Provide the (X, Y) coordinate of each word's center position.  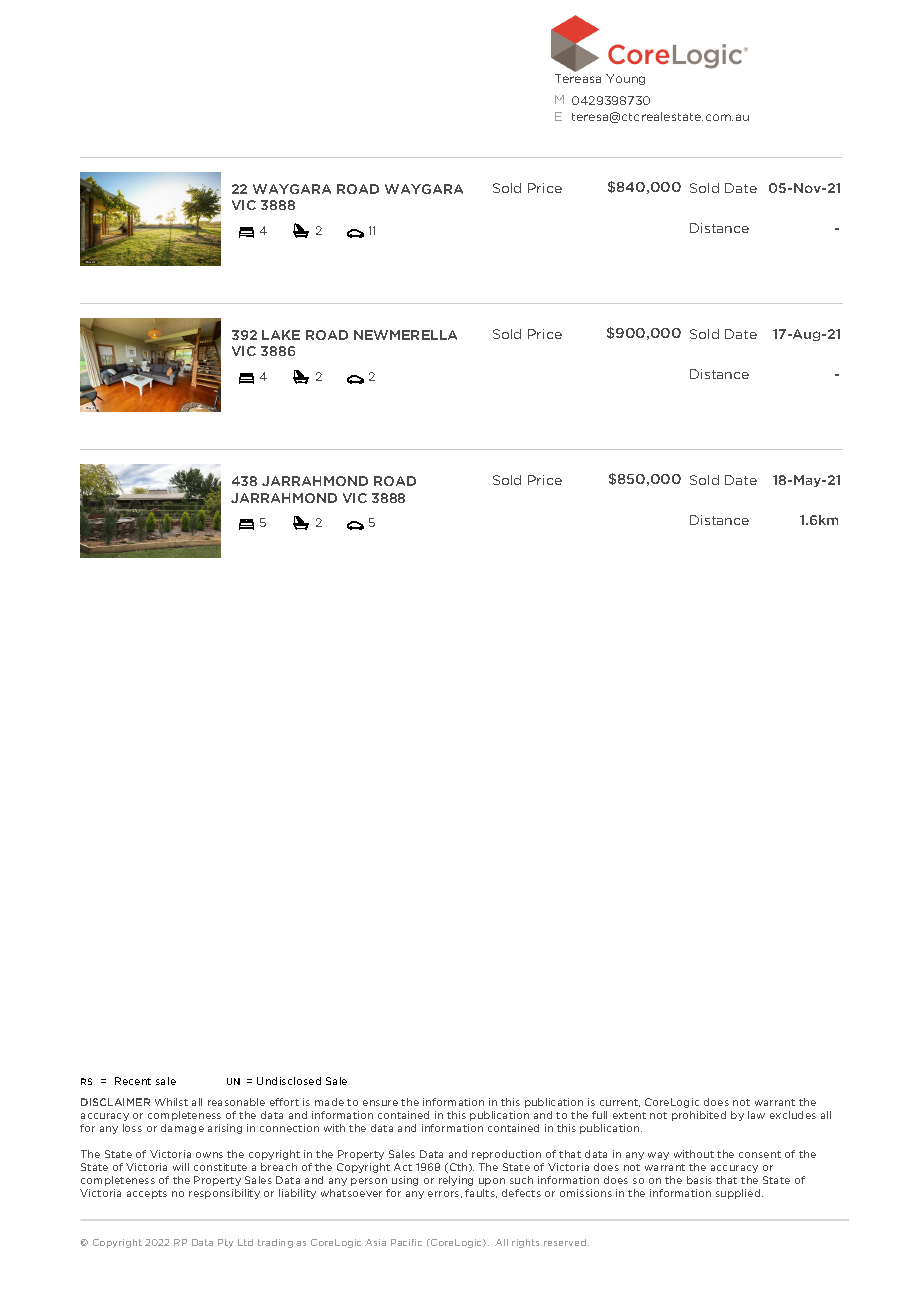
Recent (133, 1081)
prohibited (699, 1116)
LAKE (281, 335)
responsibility (224, 1194)
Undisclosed (289, 1081)
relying (456, 1181)
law (756, 1115)
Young (625, 79)
